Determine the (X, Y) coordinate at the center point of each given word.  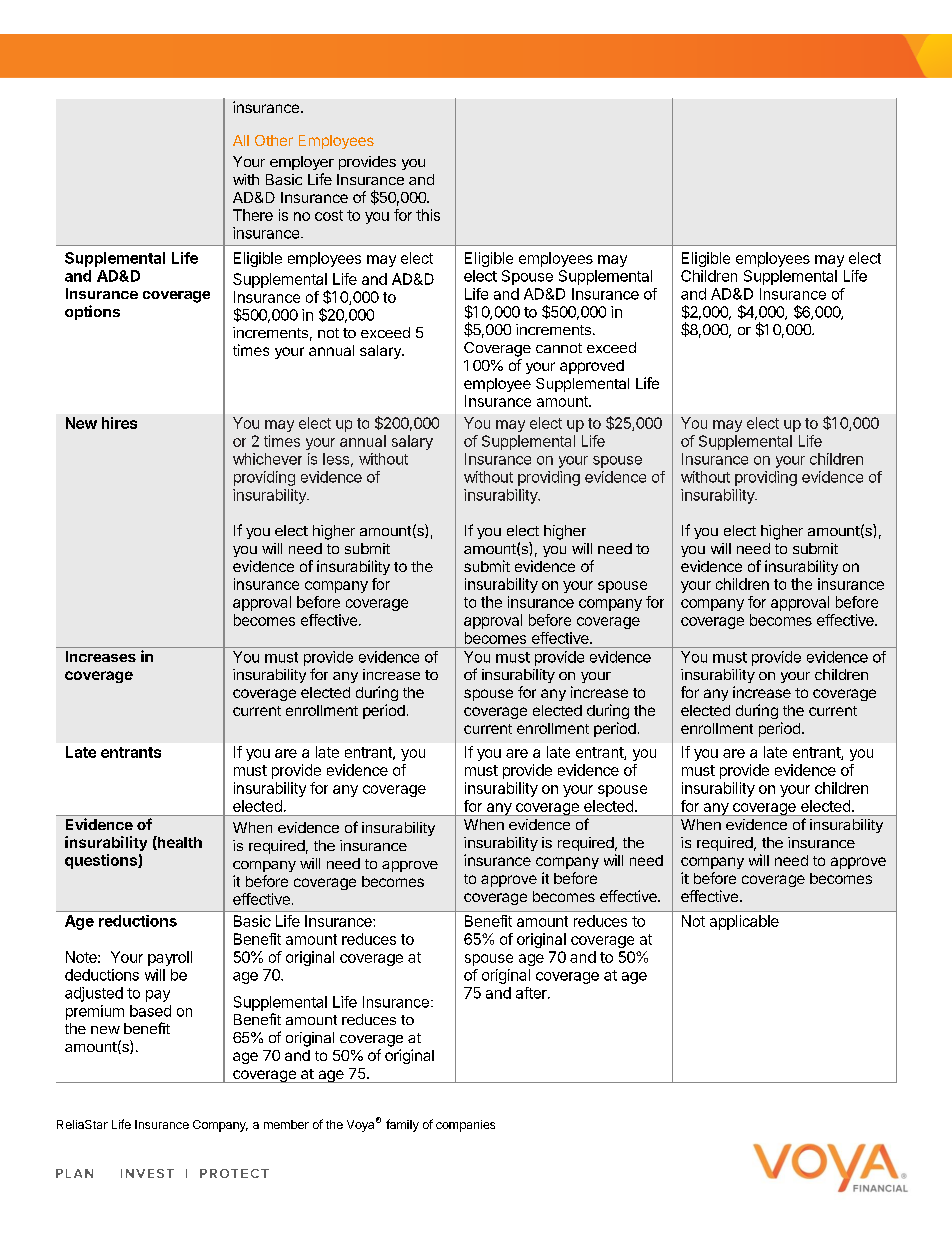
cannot (559, 348)
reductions (138, 921)
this (428, 215)
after (532, 993)
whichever (267, 459)
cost (329, 215)
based (150, 1011)
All (241, 140)
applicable (744, 922)
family (402, 1125)
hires (119, 423)
